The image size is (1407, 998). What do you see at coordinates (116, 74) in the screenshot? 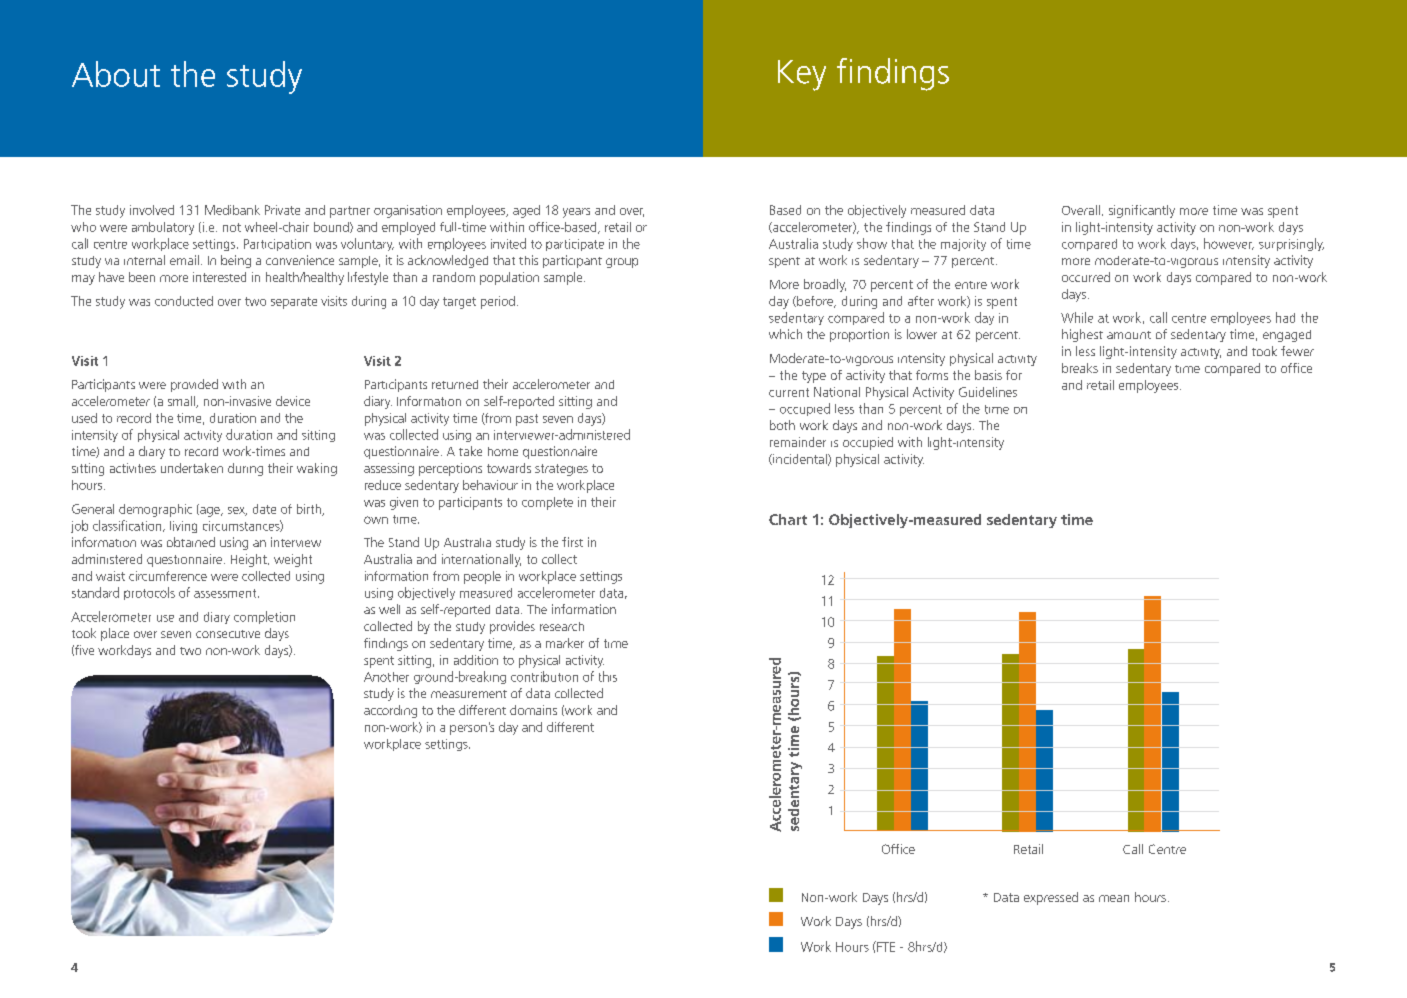
I see `About` at bounding box center [116, 74].
